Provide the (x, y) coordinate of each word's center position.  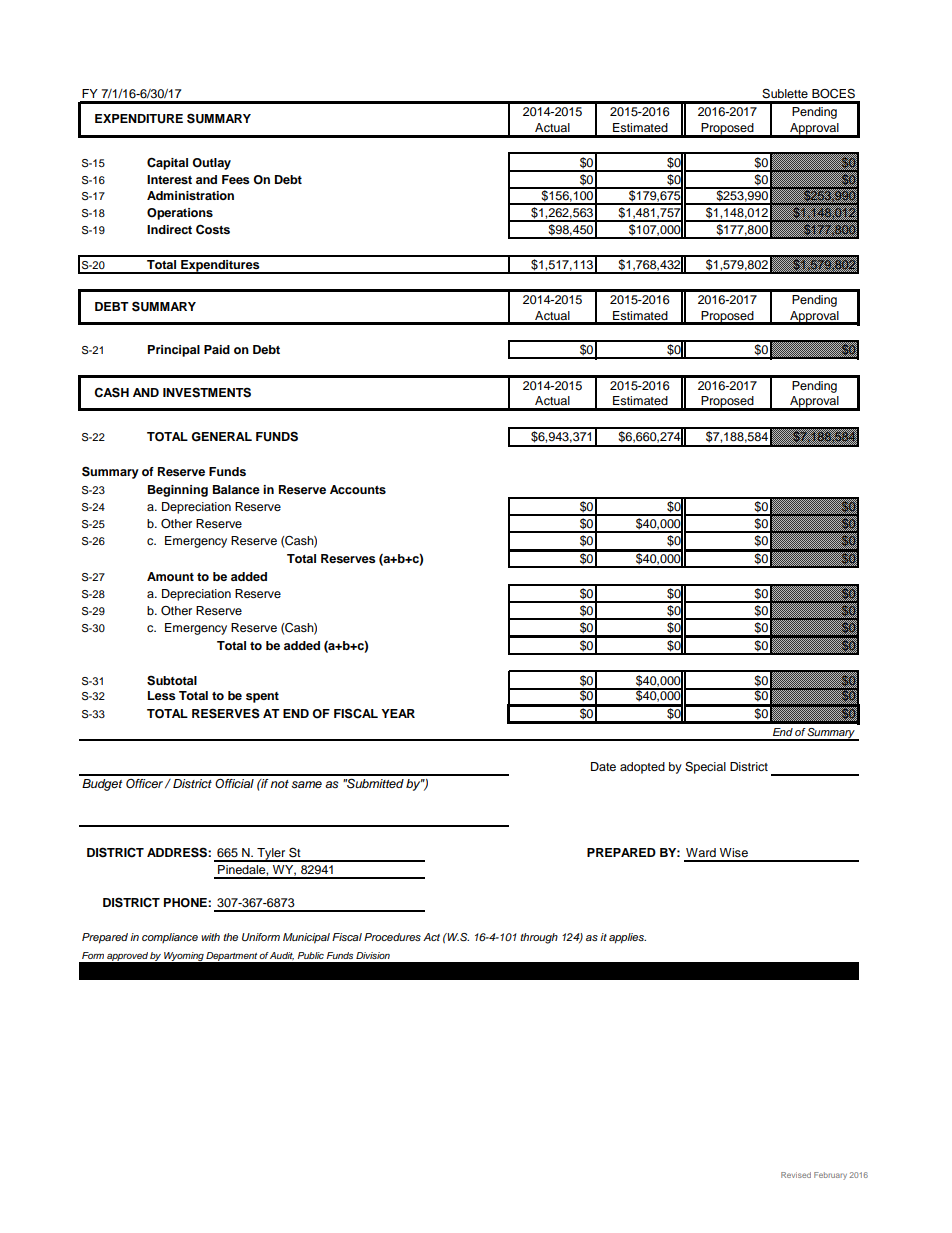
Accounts (358, 489)
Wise (734, 852)
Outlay (211, 164)
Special (705, 768)
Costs (213, 229)
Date (603, 766)
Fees (236, 179)
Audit (282, 956)
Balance (236, 489)
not (279, 784)
